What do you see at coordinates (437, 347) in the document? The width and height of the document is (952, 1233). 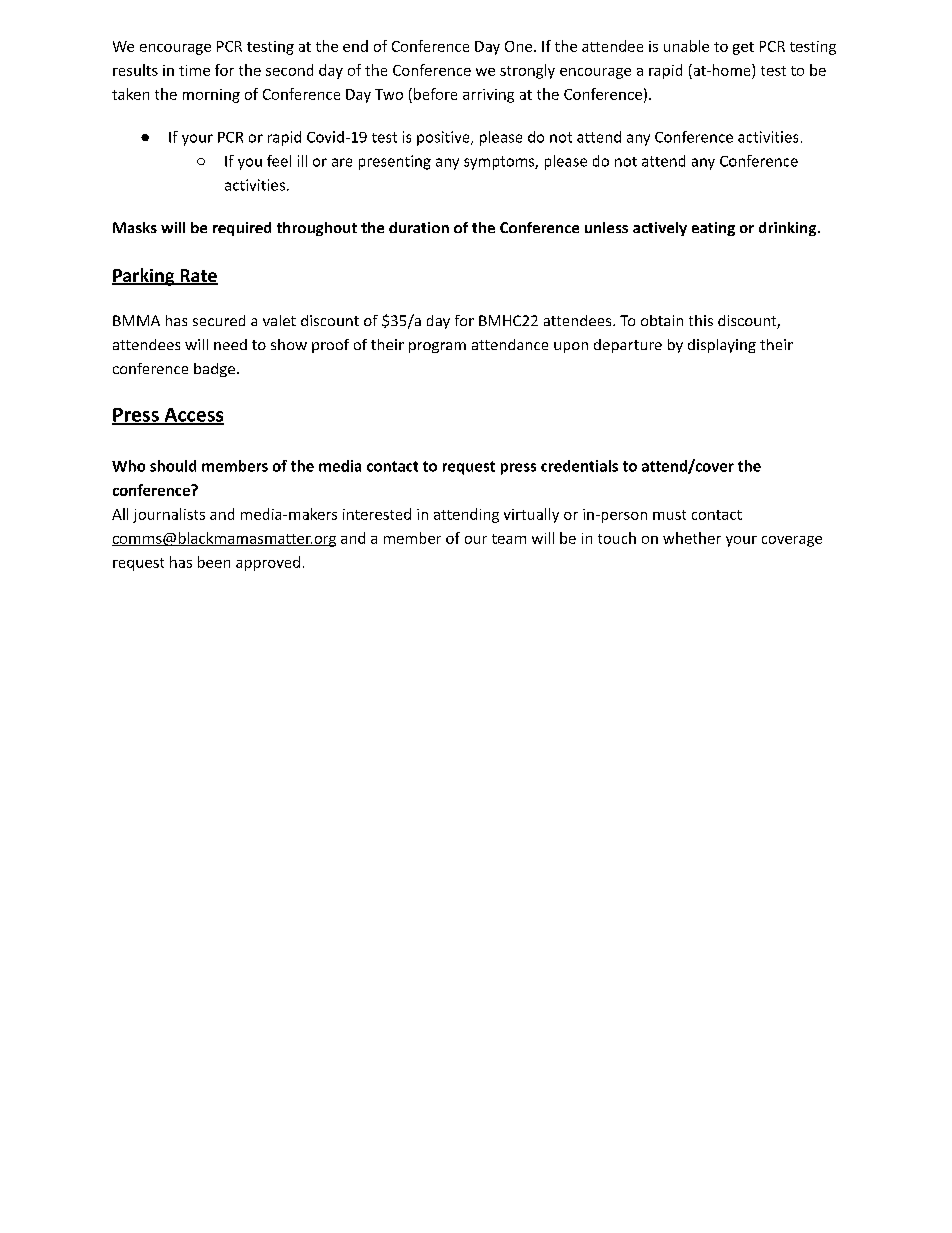 I see `program` at bounding box center [437, 347].
